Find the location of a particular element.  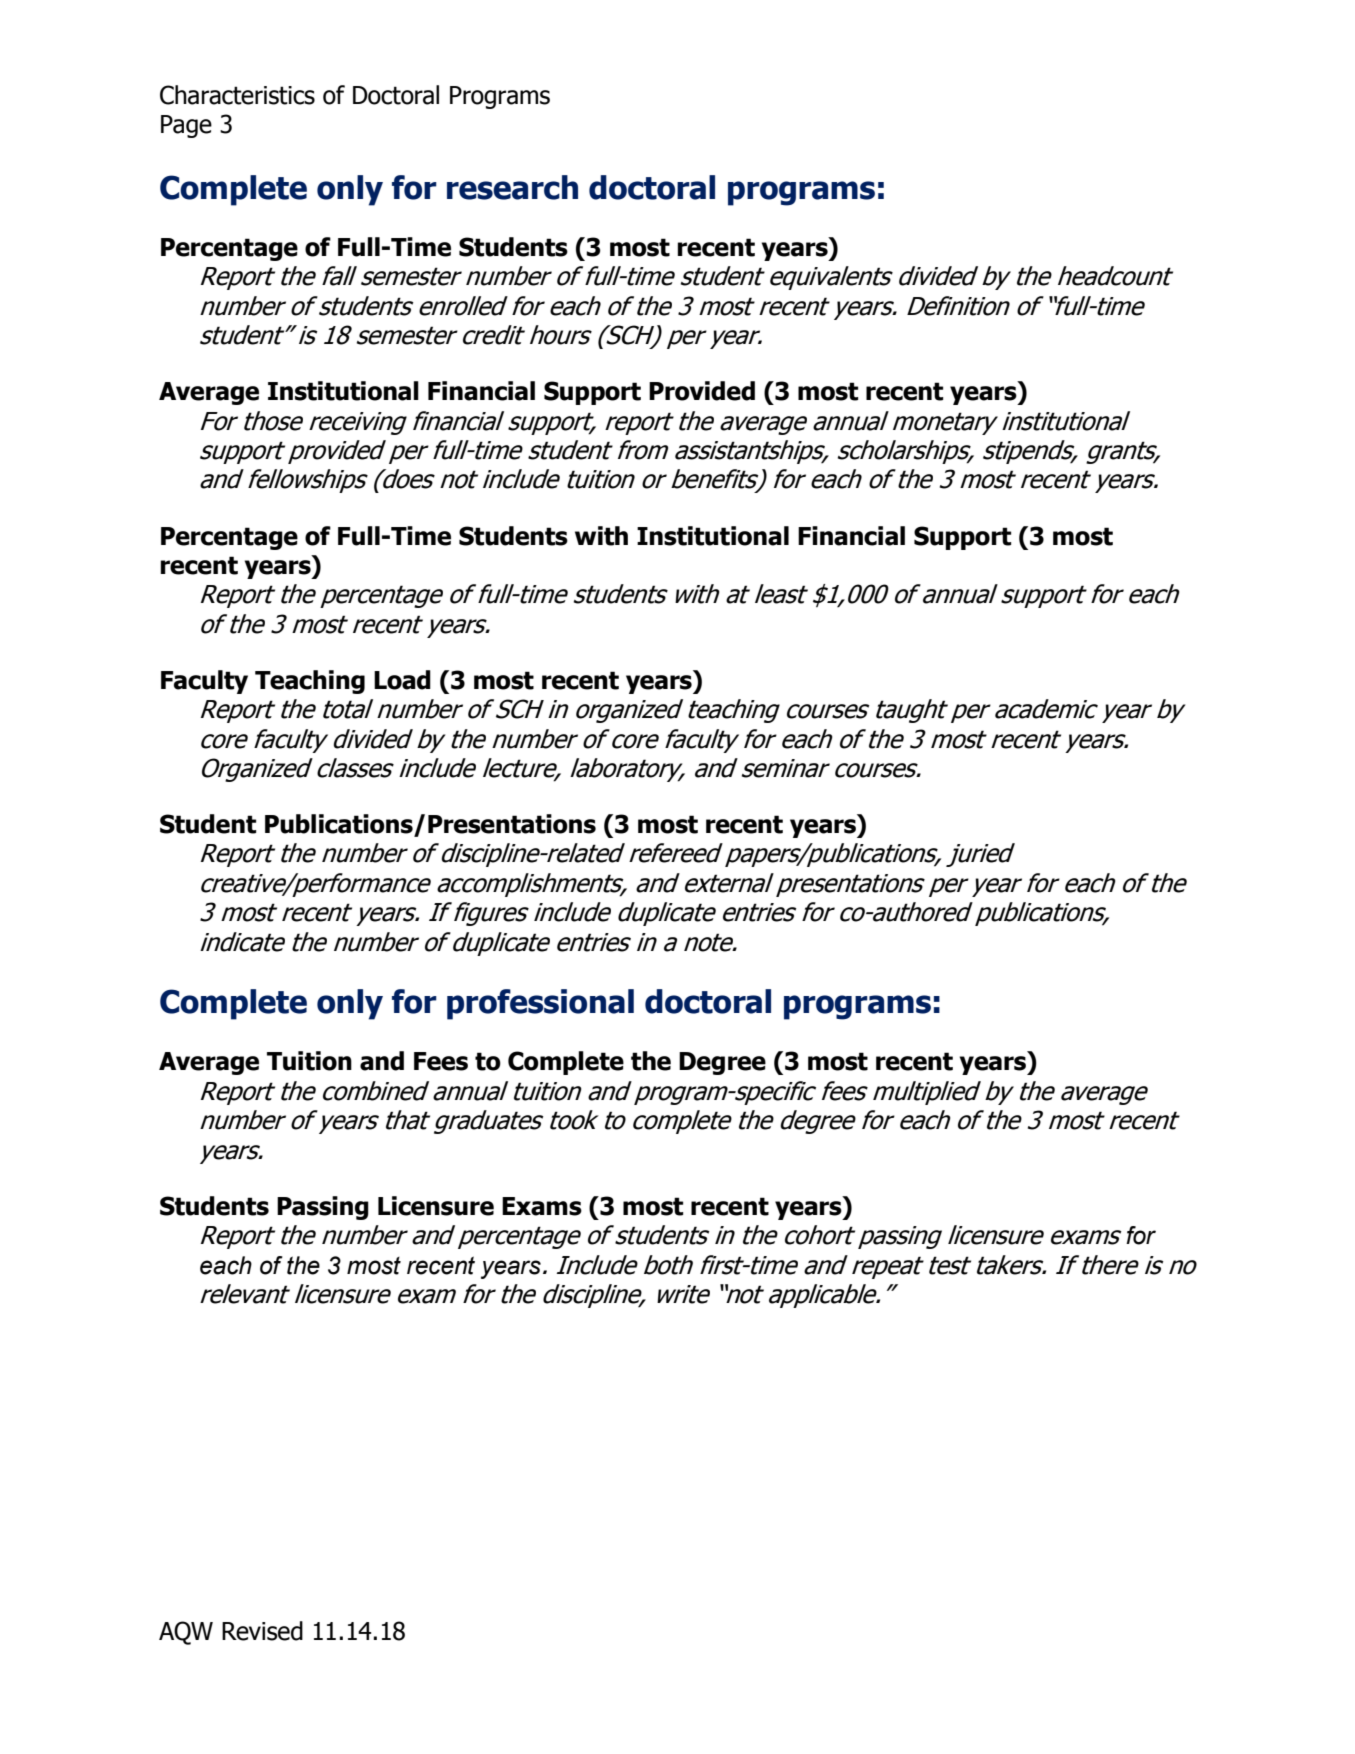

Revised is located at coordinates (262, 1631).
